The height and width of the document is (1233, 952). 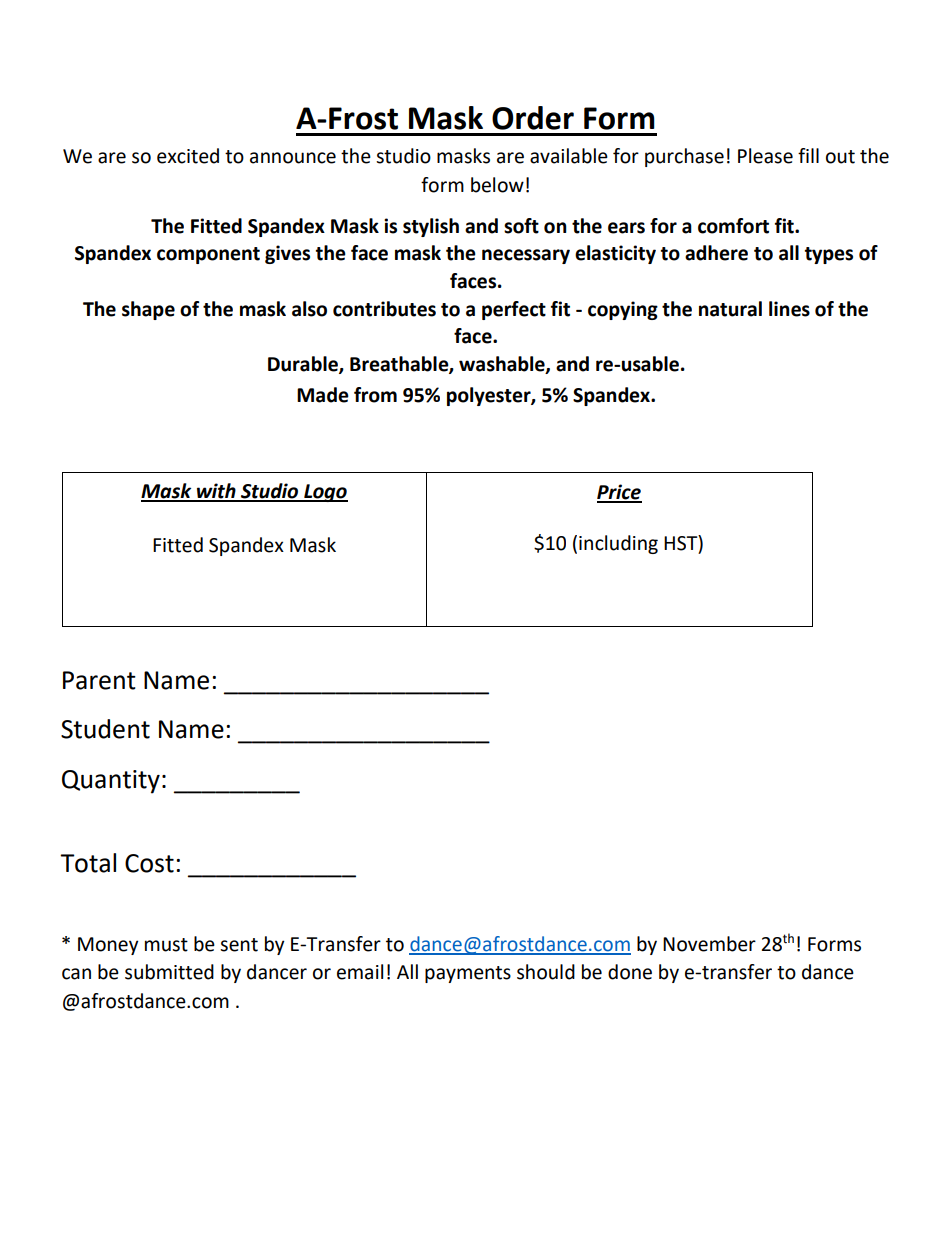 What do you see at coordinates (188, 156) in the document?
I see `excited` at bounding box center [188, 156].
